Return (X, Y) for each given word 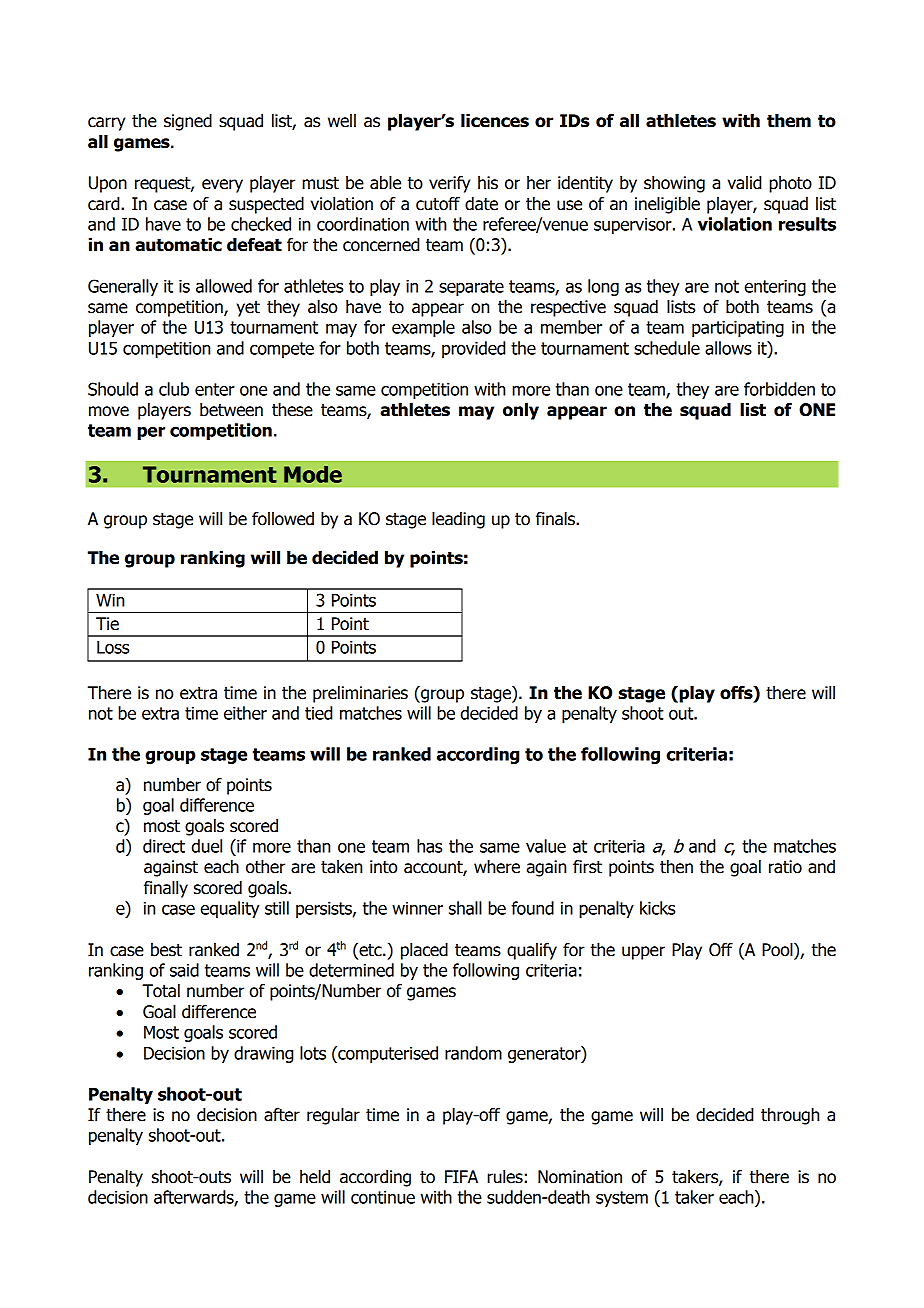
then (676, 867)
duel (207, 846)
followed (283, 519)
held (315, 1177)
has (429, 846)
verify (449, 184)
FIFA (461, 1176)
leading (458, 520)
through (790, 1116)
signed (188, 122)
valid (744, 183)
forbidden (779, 389)
